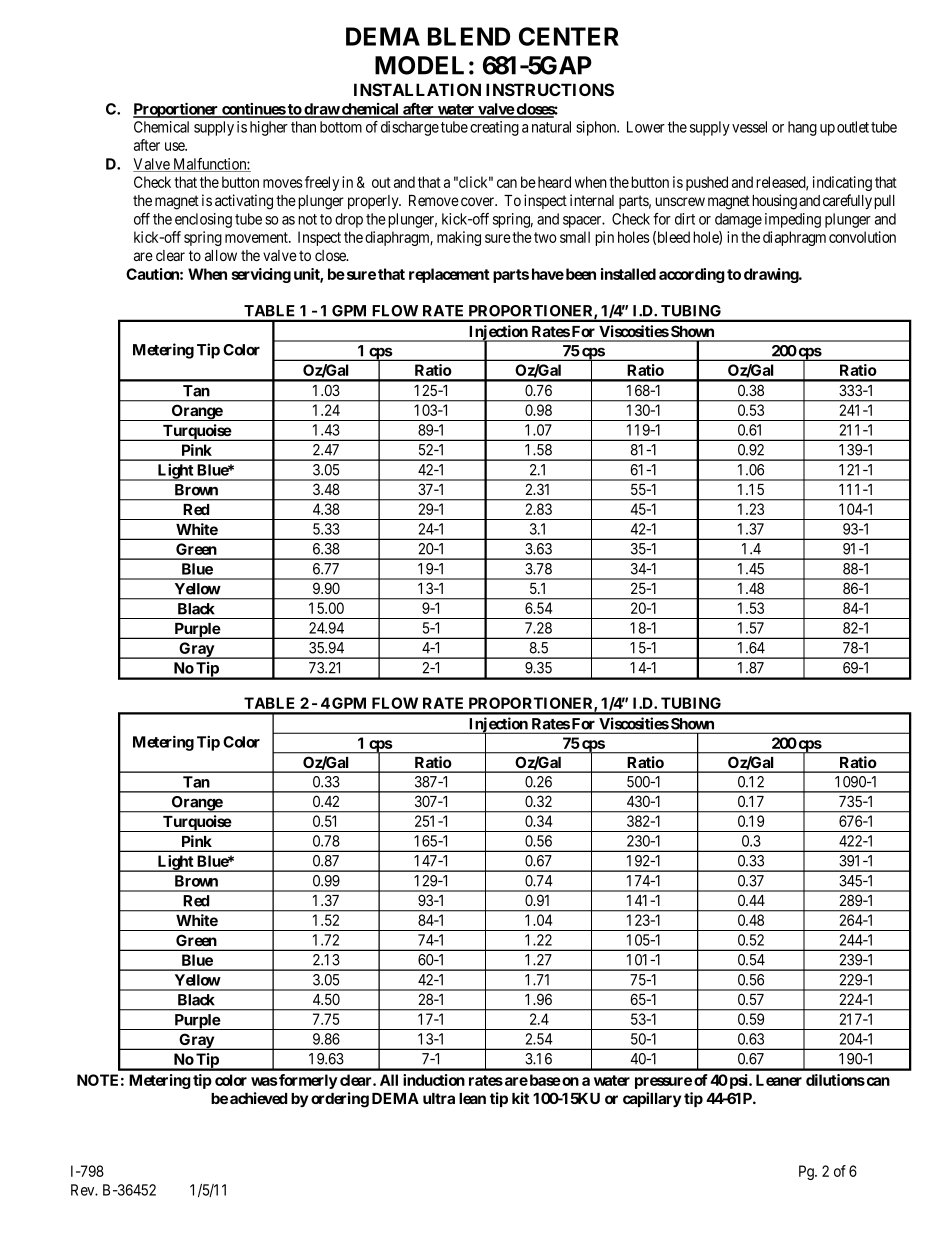 This screenshot has width=952, height=1233. I want to click on dilutions, so click(835, 1080).
